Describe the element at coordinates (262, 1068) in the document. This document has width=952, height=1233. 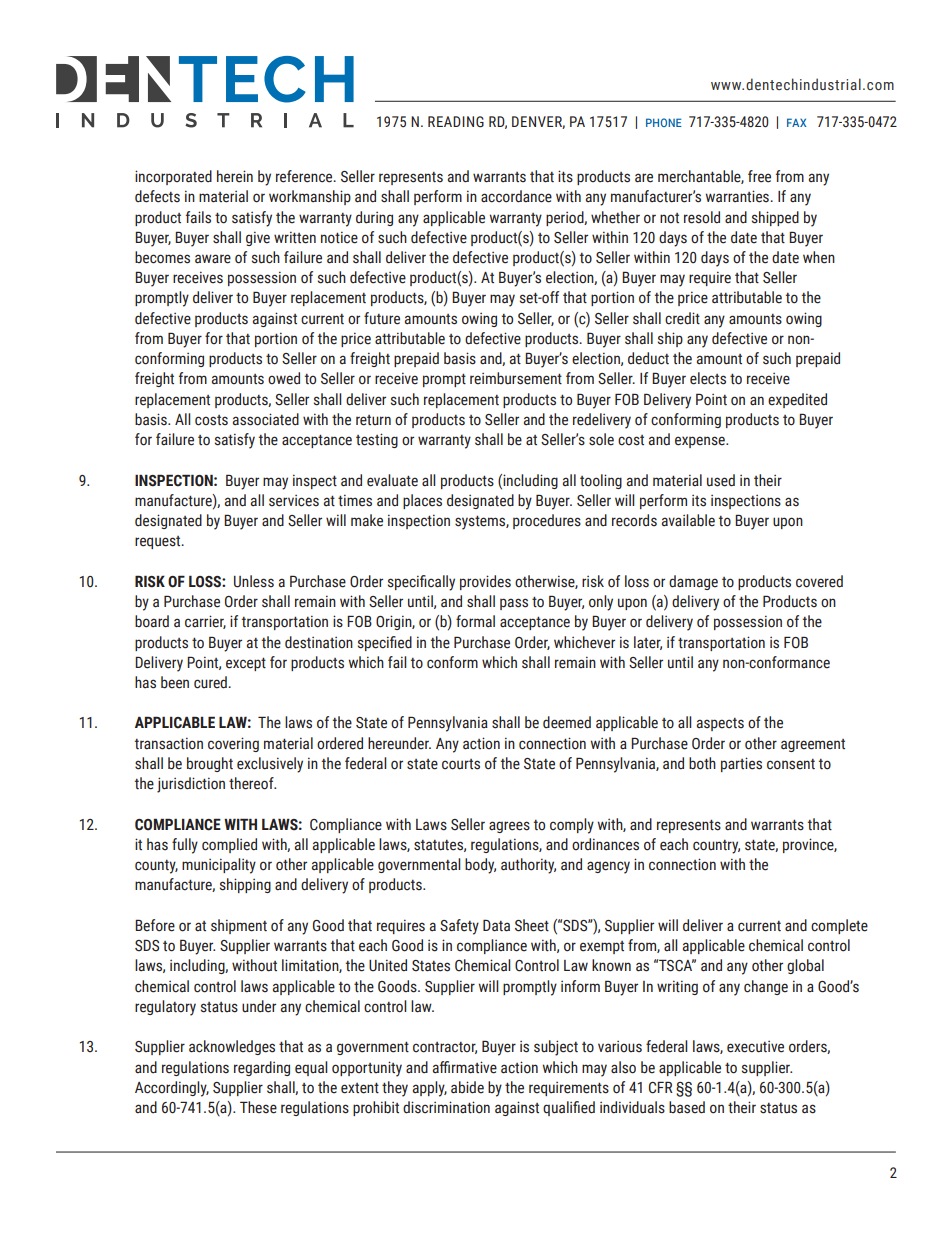
I see `regarding` at that location.
